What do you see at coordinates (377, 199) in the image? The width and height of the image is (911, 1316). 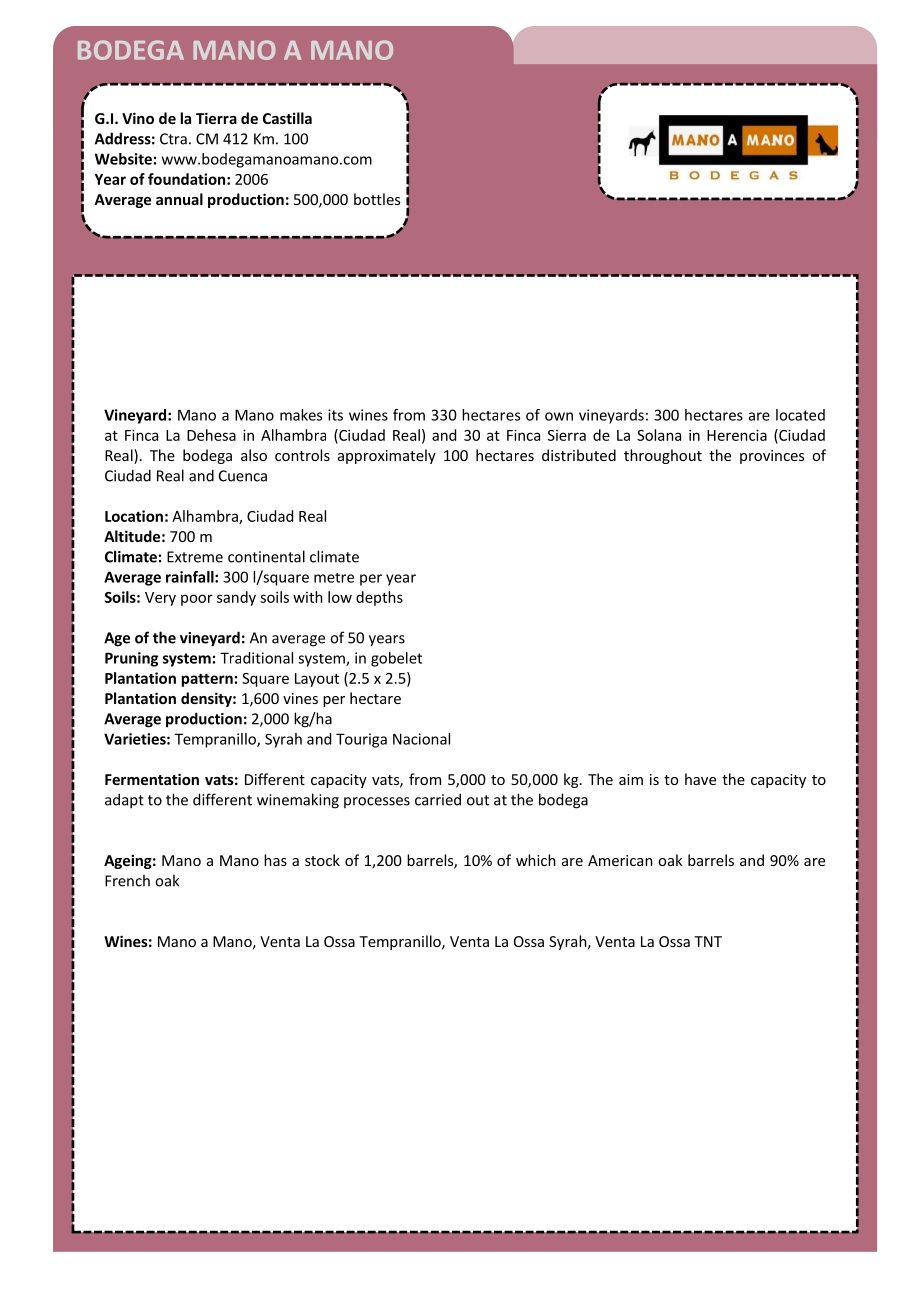 I see `bottles` at bounding box center [377, 199].
